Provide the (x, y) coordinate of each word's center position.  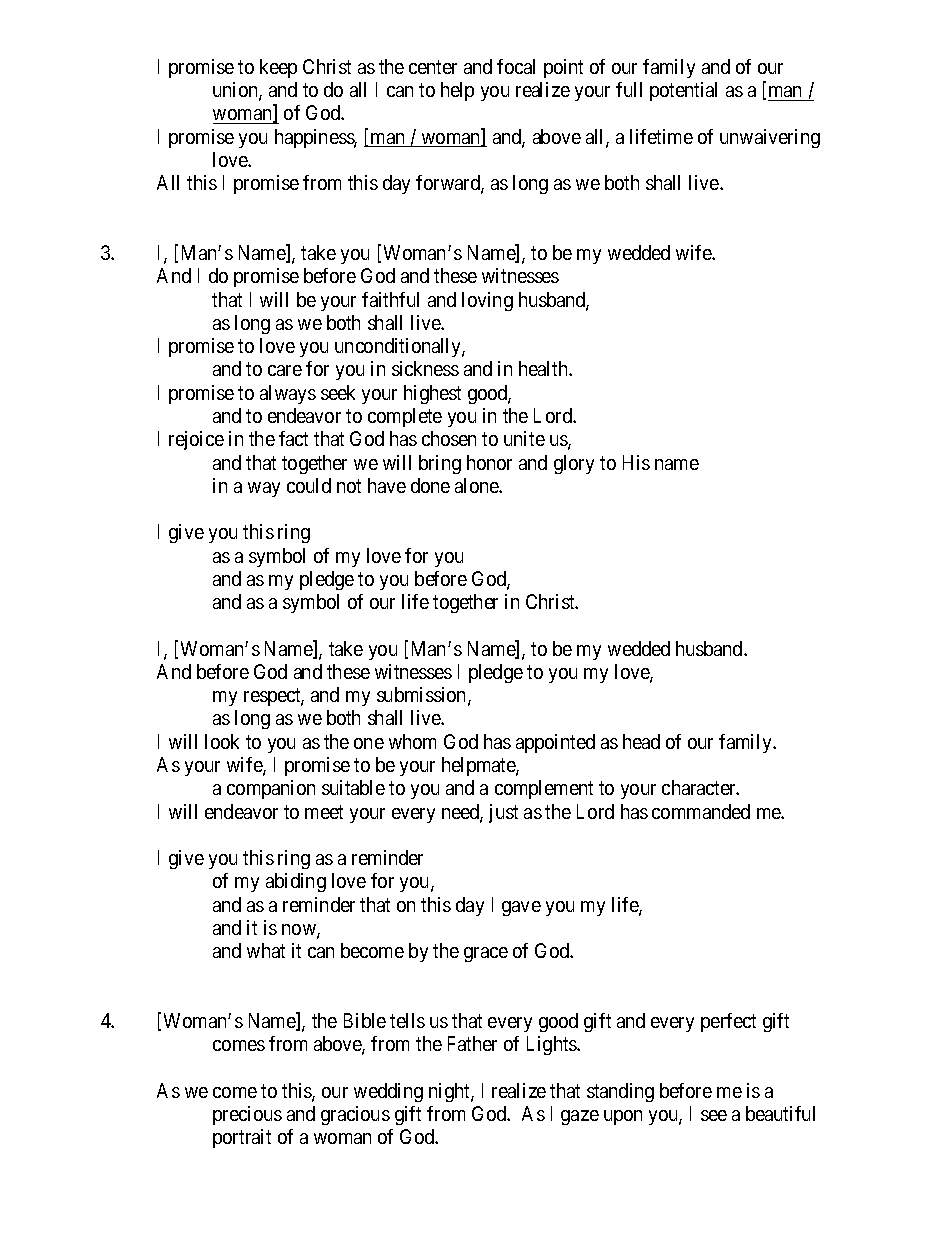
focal (516, 66)
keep (278, 68)
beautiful (780, 1113)
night (450, 1092)
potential (683, 91)
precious (247, 1115)
